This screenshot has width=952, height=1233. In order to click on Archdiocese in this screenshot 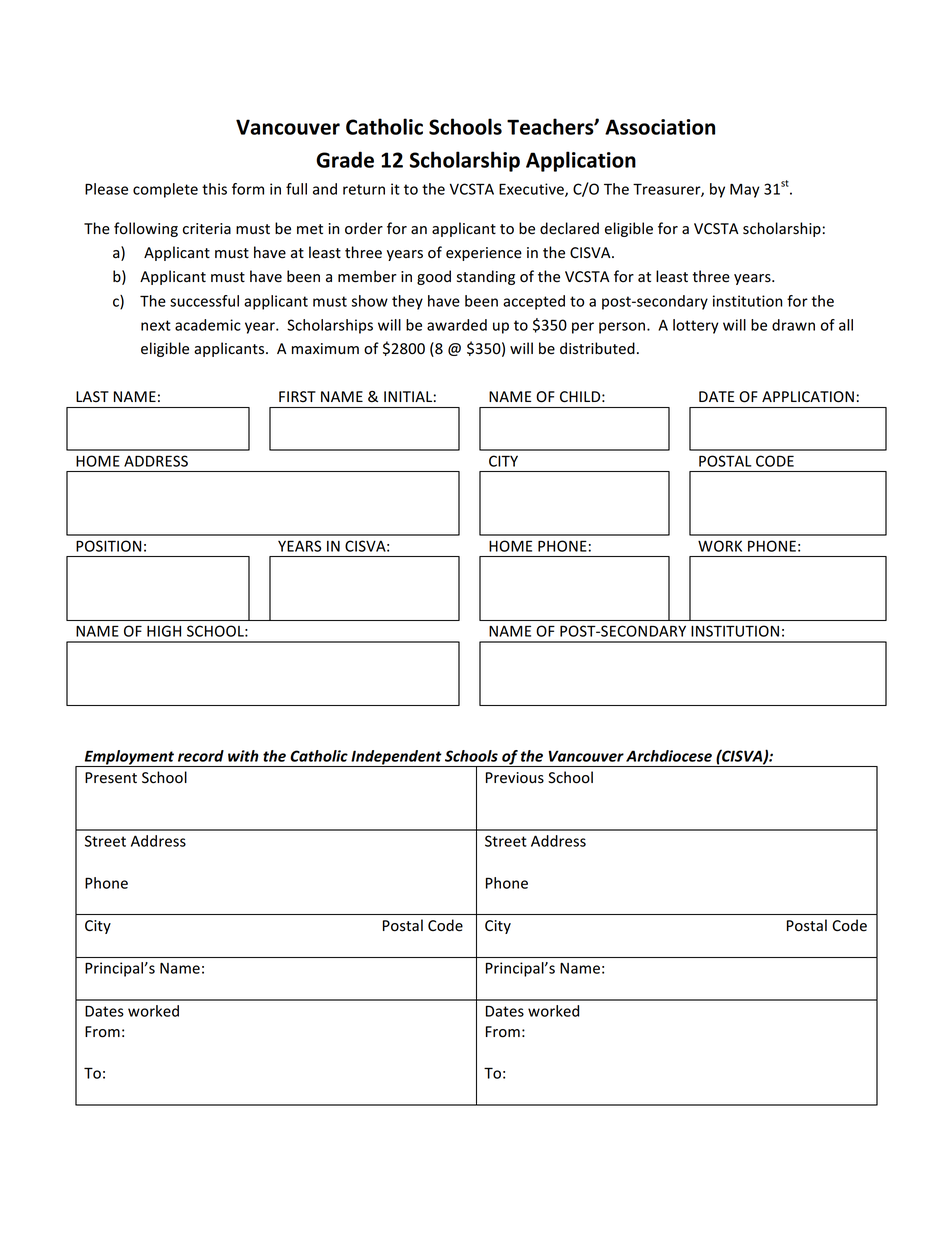, I will do `click(669, 756)`.
